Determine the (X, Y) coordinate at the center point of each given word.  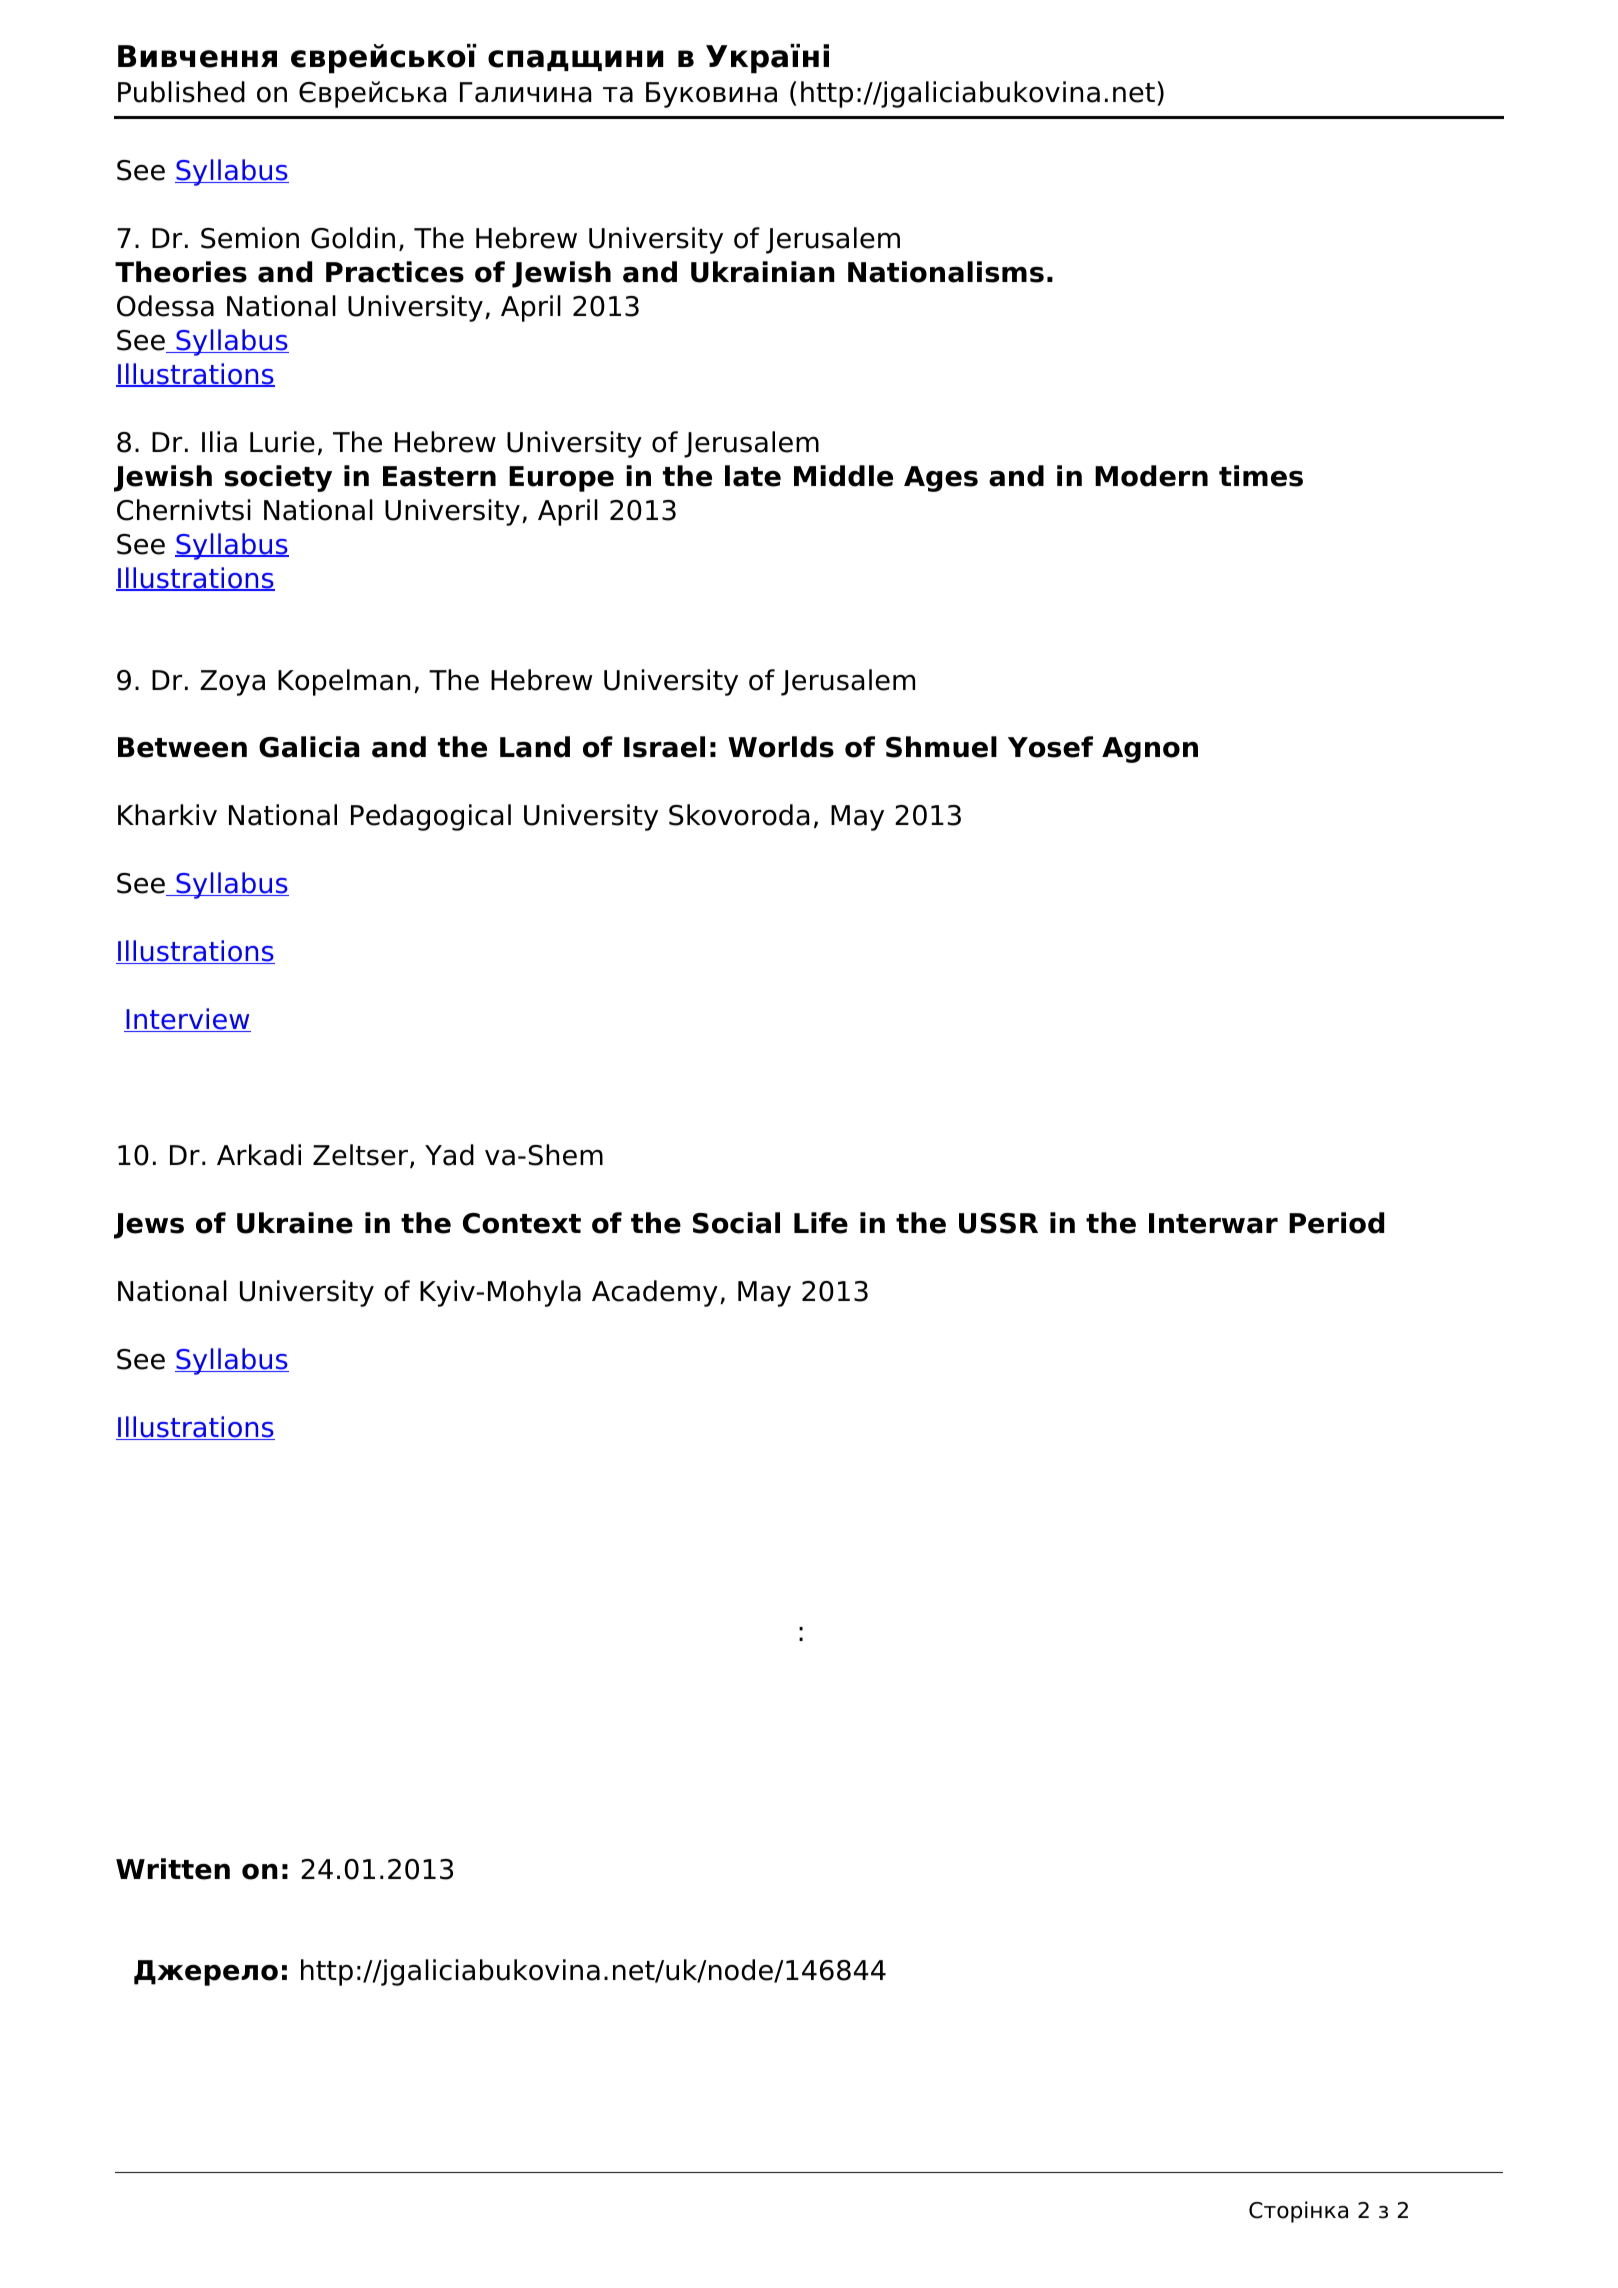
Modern (1151, 476)
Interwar (1213, 1223)
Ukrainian (763, 272)
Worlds (781, 747)
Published (181, 92)
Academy (655, 1293)
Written (173, 1869)
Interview (187, 1020)
